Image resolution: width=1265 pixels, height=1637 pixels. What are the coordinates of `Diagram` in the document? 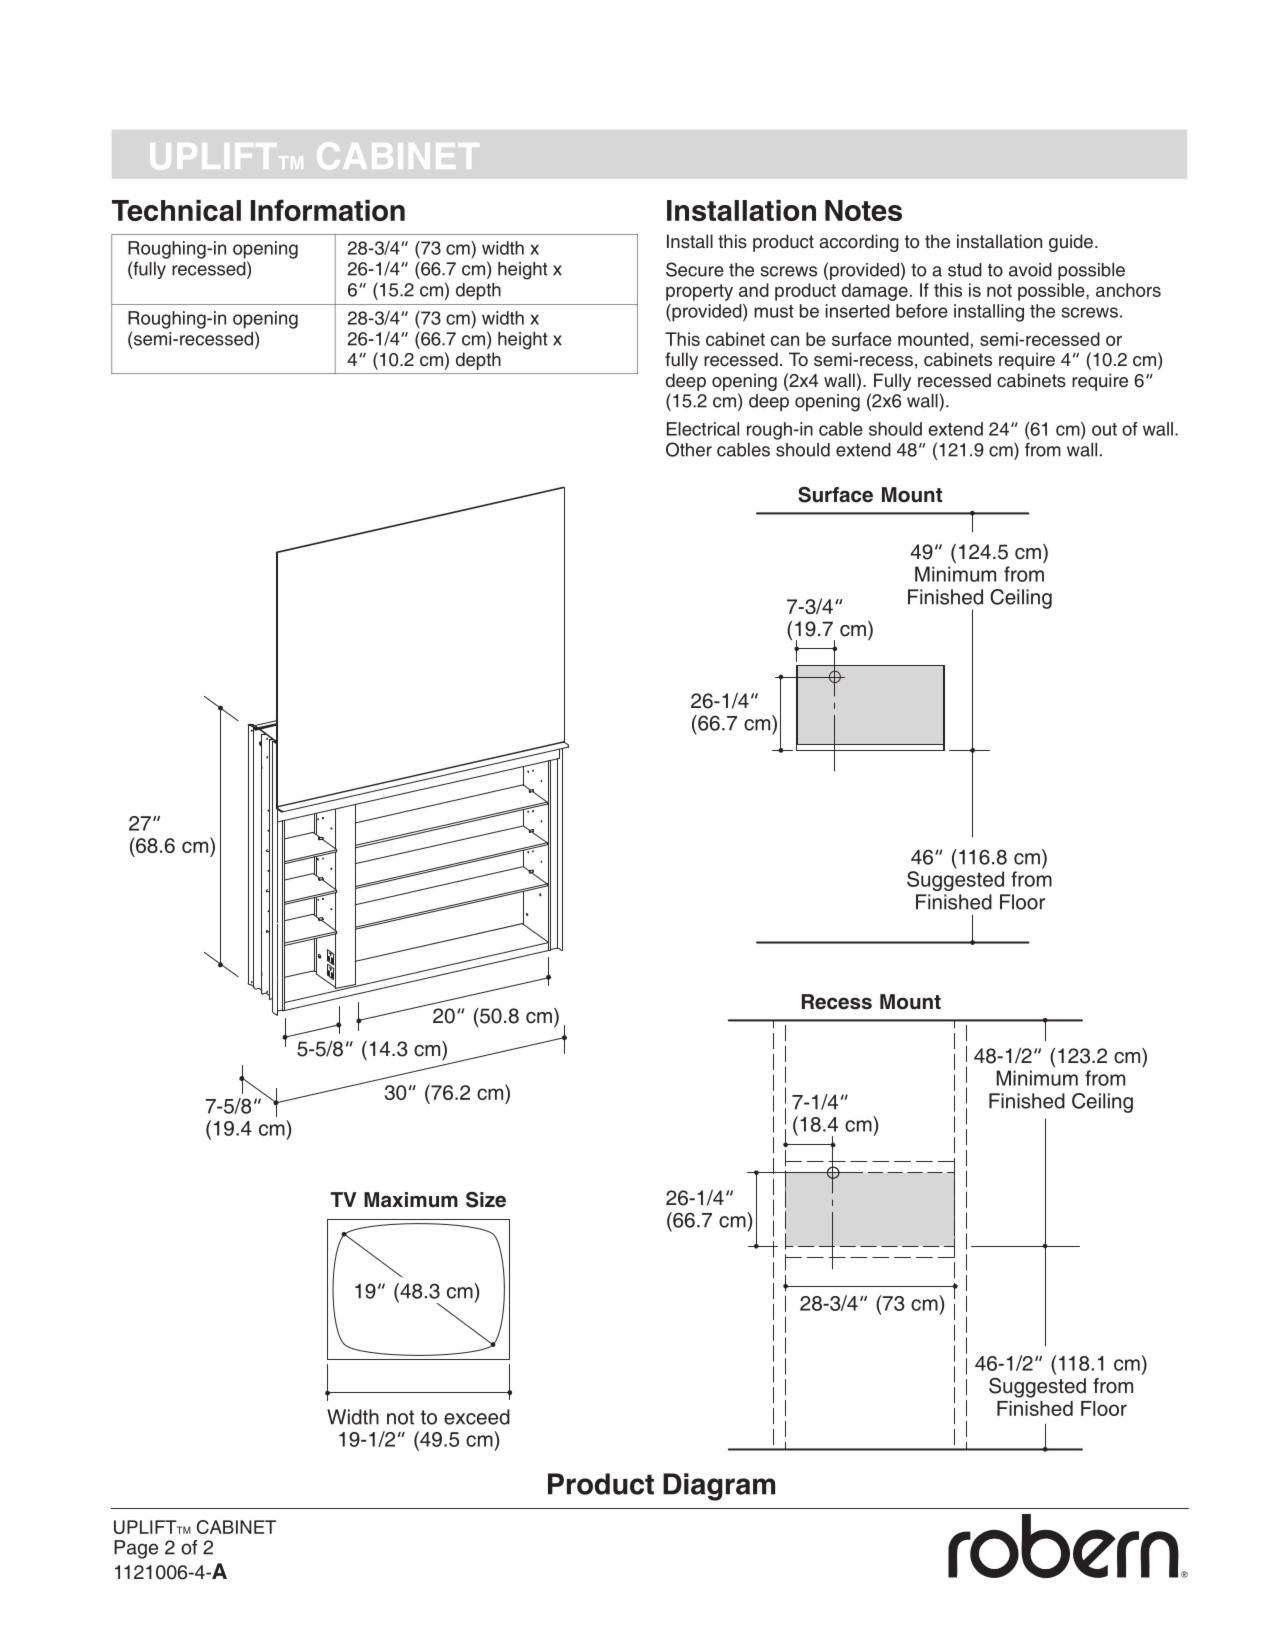 It's located at (719, 1487).
